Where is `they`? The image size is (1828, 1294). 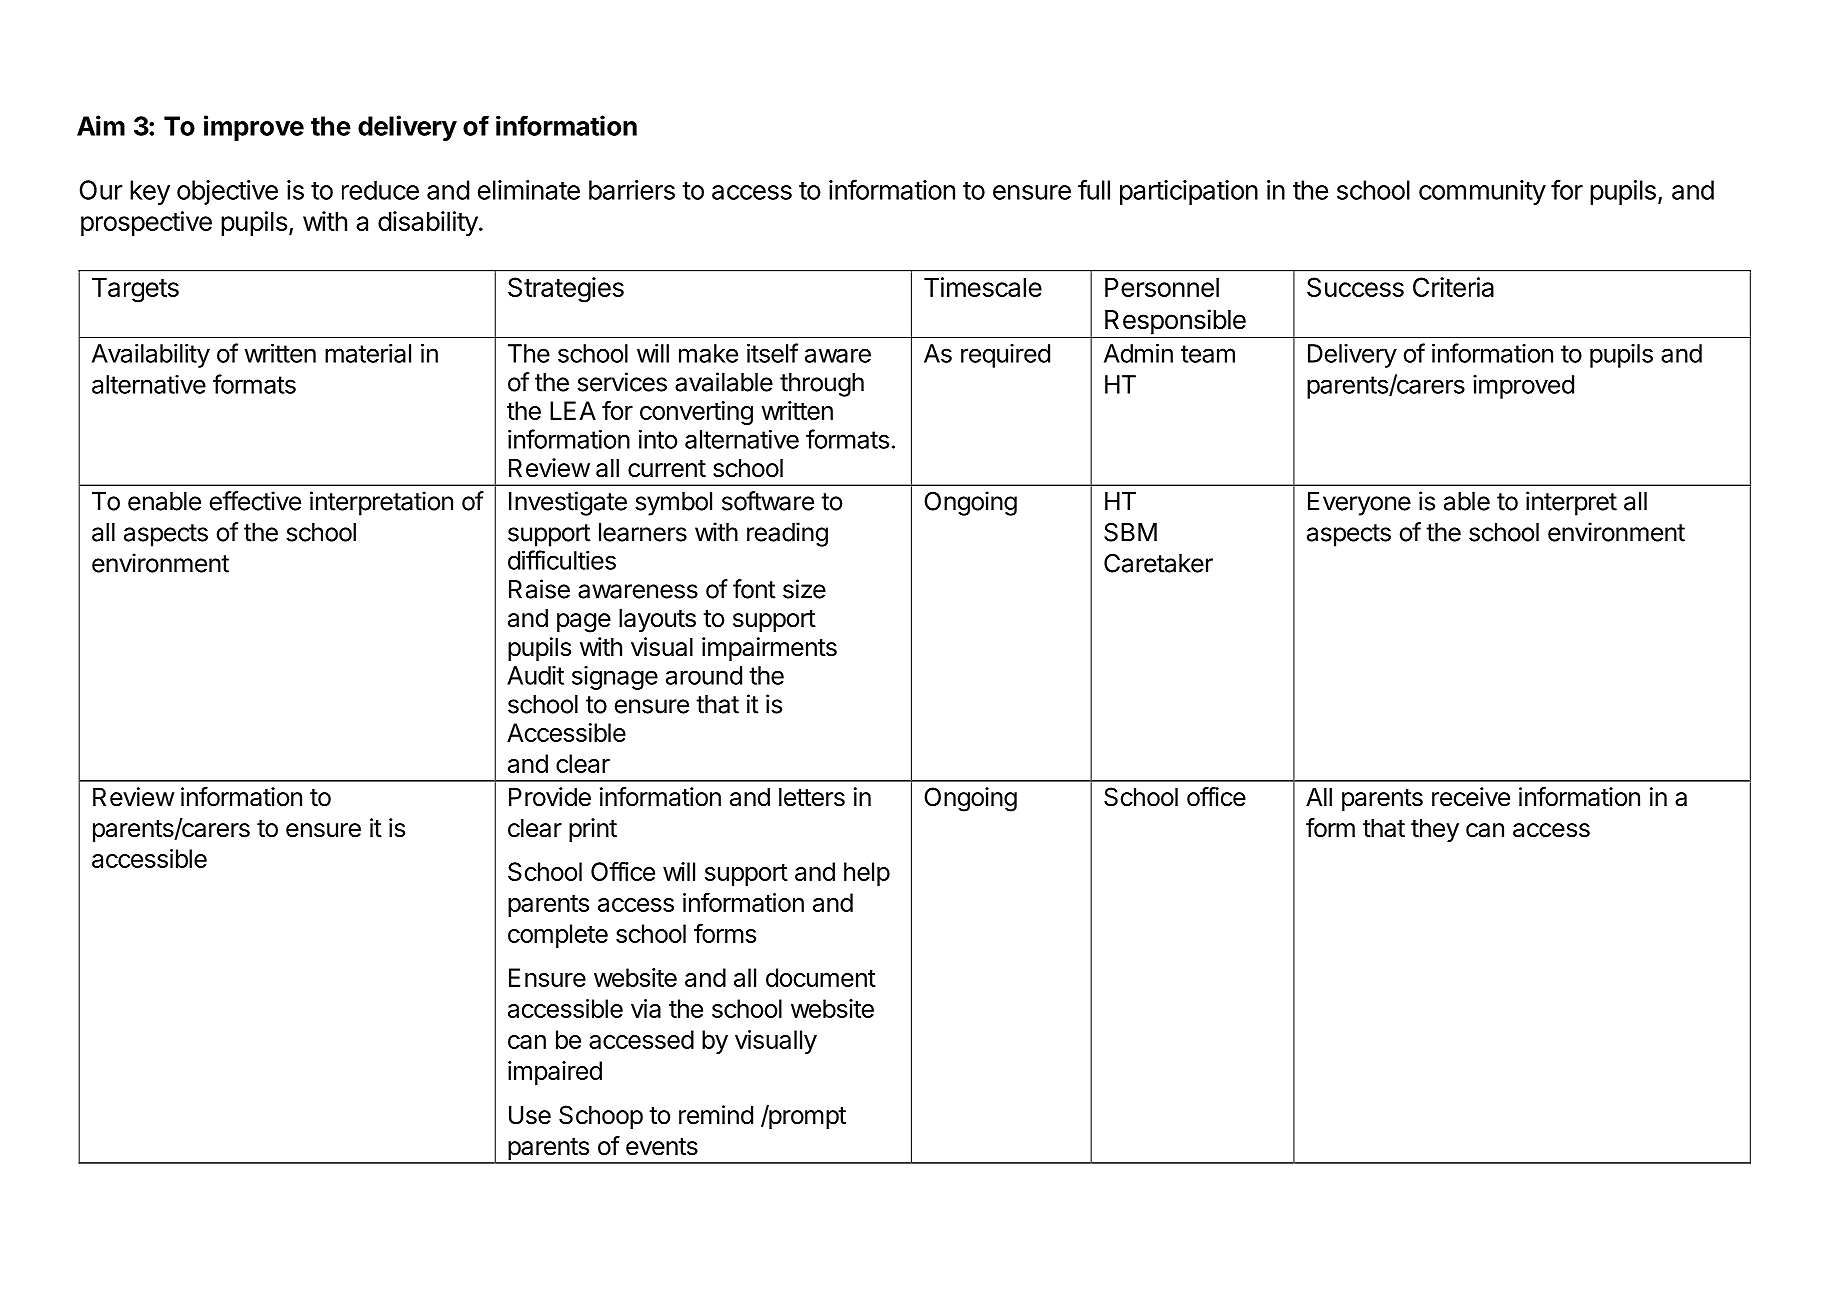 they is located at coordinates (1435, 830).
